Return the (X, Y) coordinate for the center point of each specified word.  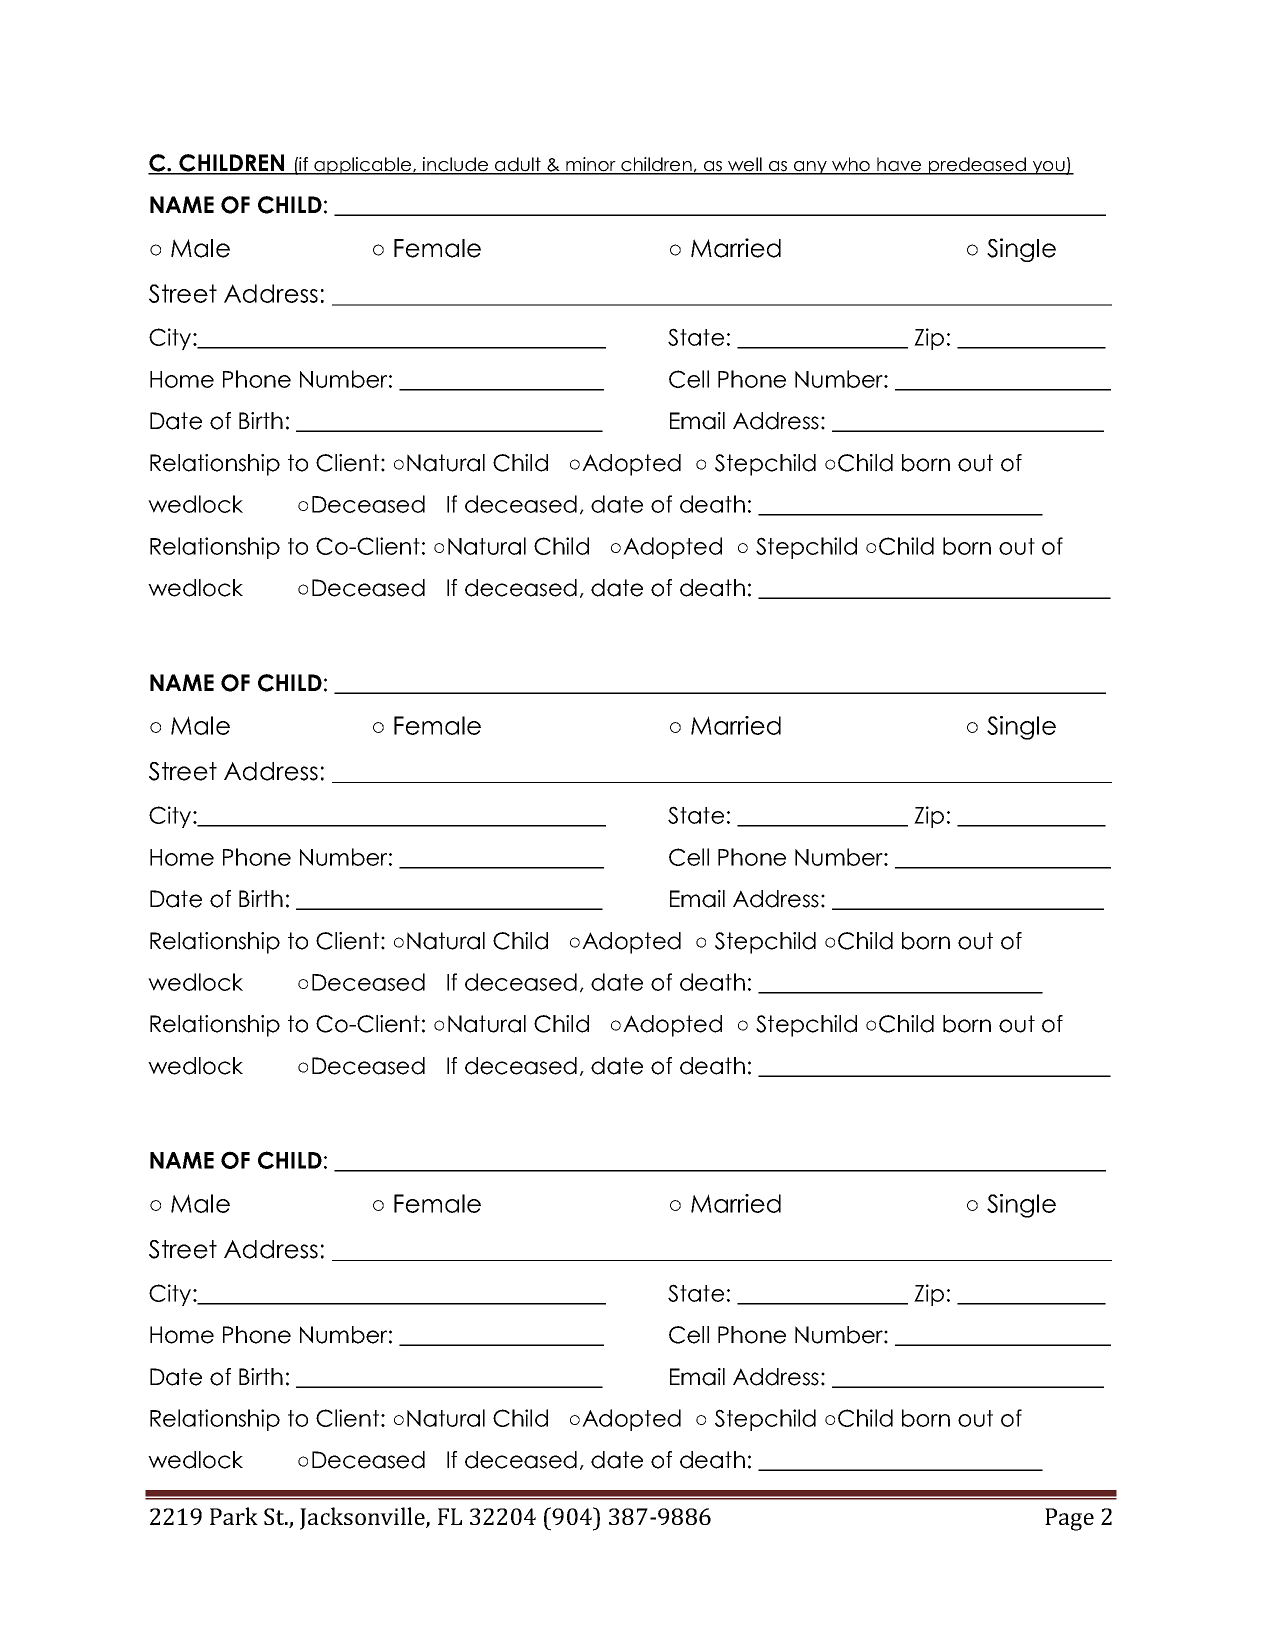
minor (591, 165)
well (745, 165)
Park (234, 1516)
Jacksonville (363, 1518)
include (456, 165)
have (899, 165)
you (1048, 168)
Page (1069, 1519)
